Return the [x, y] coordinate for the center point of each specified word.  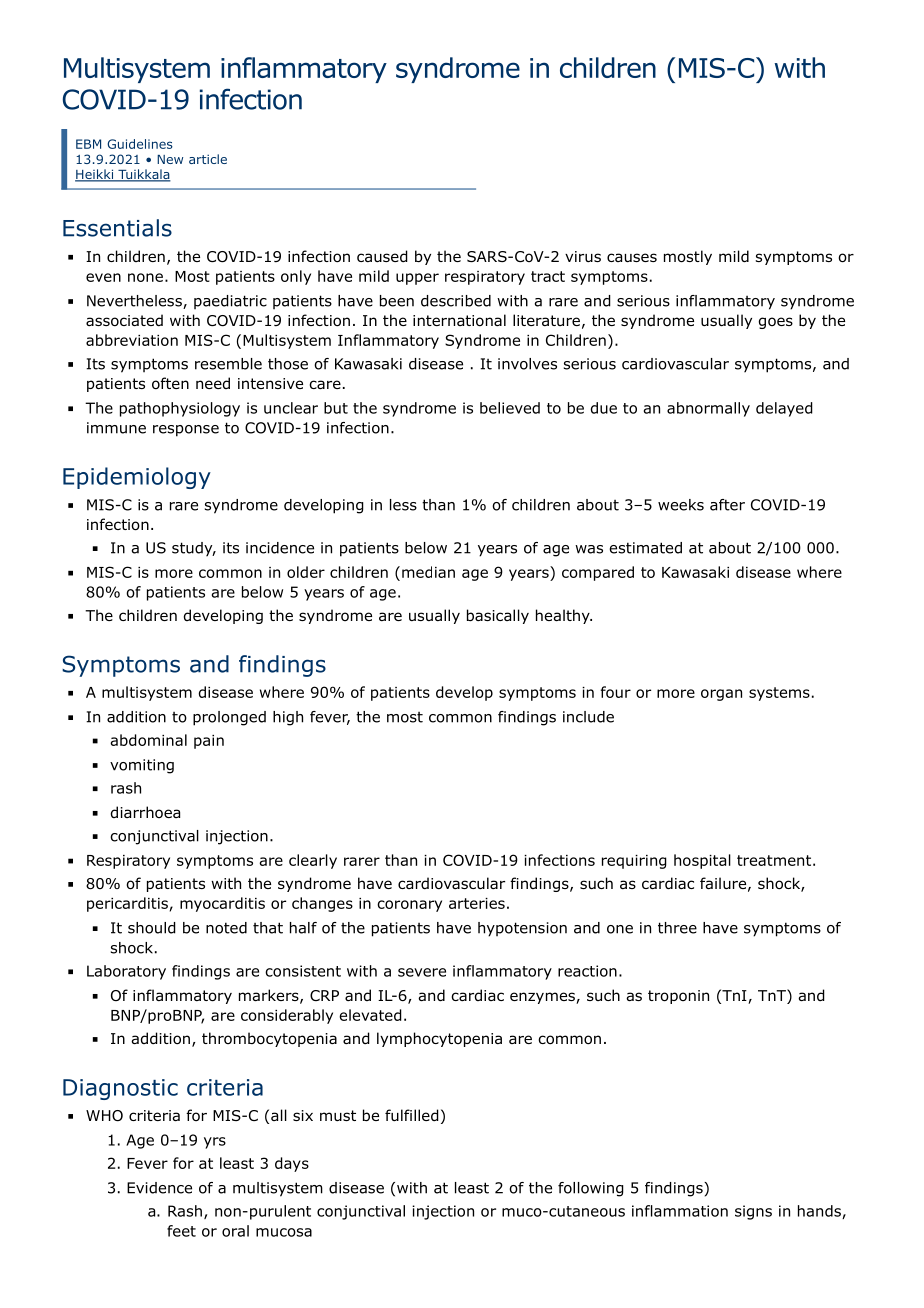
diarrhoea [145, 812]
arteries [477, 903]
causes [632, 257]
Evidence [159, 1188]
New [170, 159]
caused [382, 256]
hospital [702, 861]
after [727, 505]
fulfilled [412, 1115]
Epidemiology [137, 478]
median [428, 572]
